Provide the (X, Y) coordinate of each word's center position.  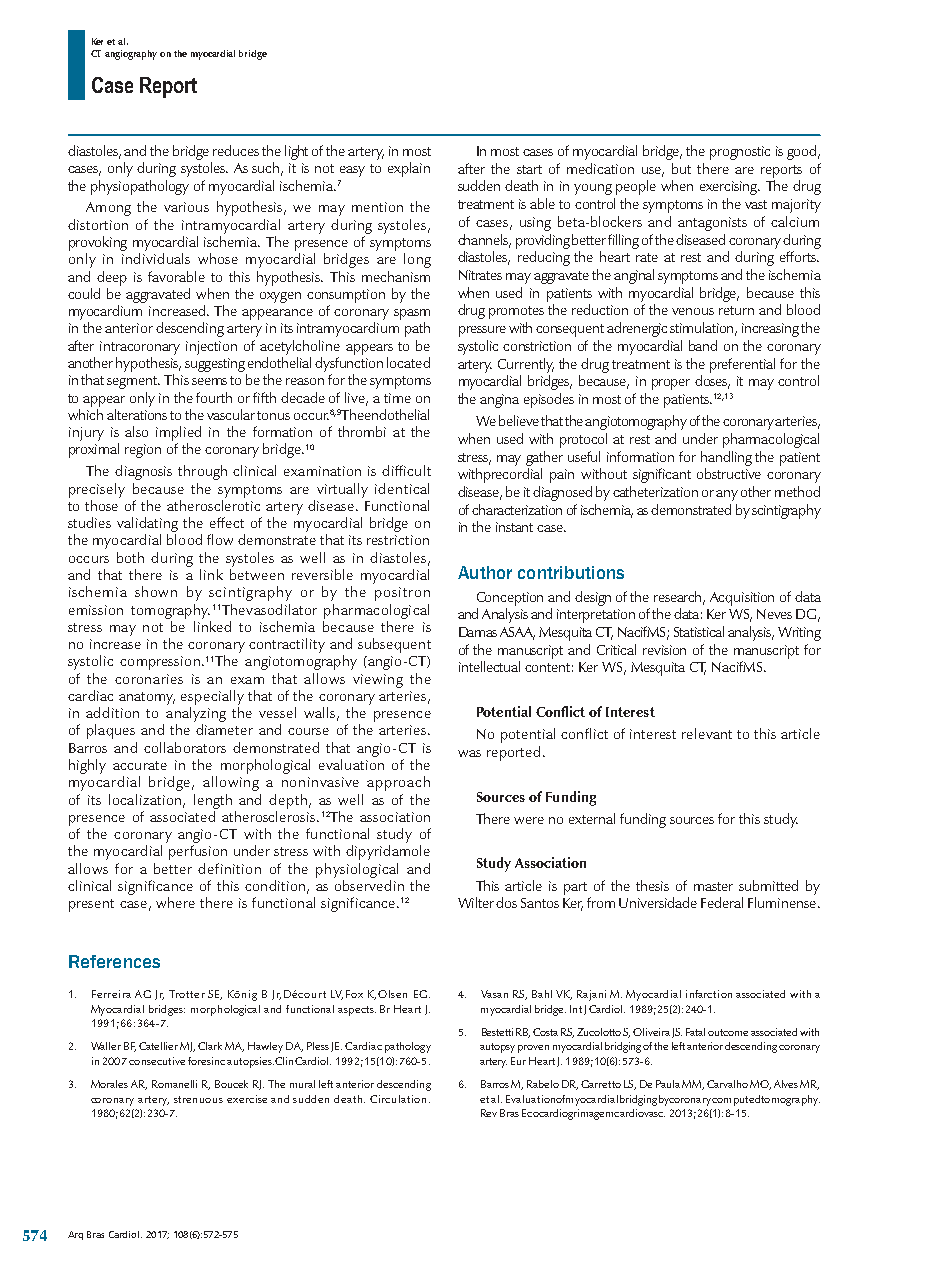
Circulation (398, 1099)
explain (409, 169)
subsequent (394, 645)
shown (156, 591)
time (397, 398)
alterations (137, 414)
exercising (730, 188)
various (186, 207)
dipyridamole (388, 852)
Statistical (699, 631)
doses (712, 382)
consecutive (157, 1061)
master (713, 886)
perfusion (198, 852)
